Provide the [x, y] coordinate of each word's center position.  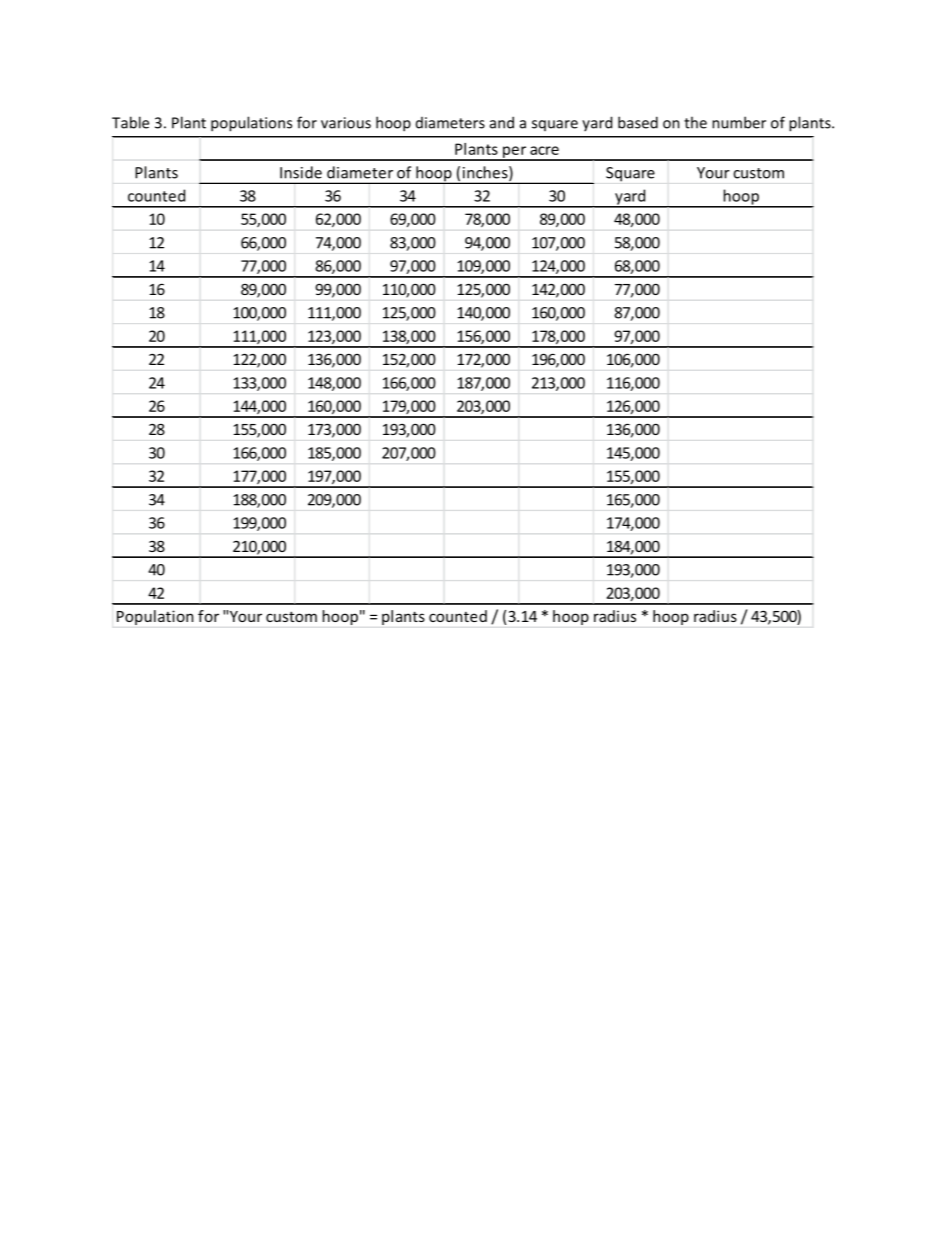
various [346, 123]
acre [544, 150]
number [739, 122]
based [638, 122]
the [695, 122]
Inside [301, 172]
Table [130, 122]
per [515, 153]
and [502, 122]
